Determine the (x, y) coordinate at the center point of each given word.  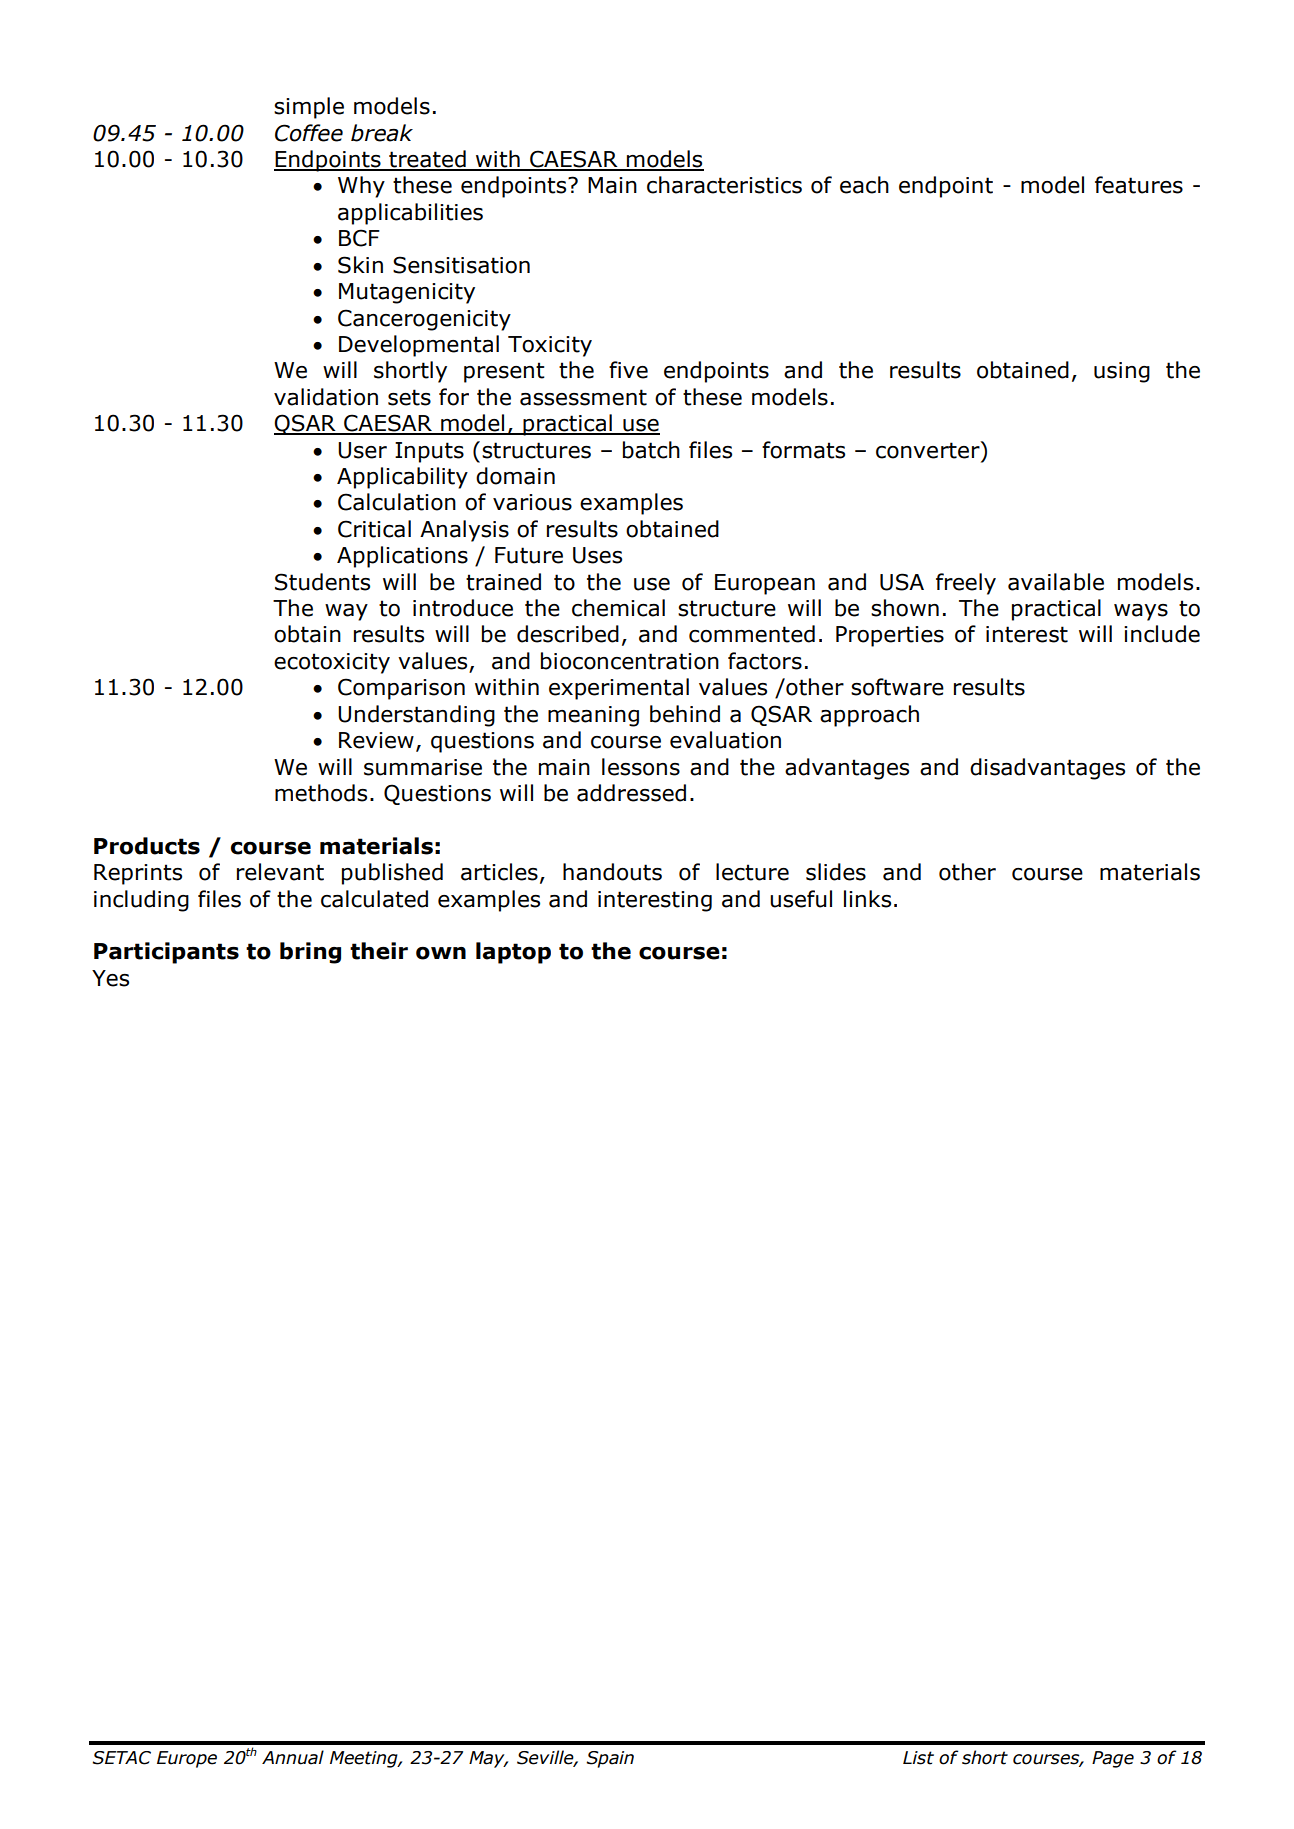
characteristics (724, 185)
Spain (610, 1759)
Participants (166, 953)
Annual (293, 1757)
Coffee (309, 133)
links (867, 899)
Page (1113, 1759)
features (1139, 185)
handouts (612, 872)
